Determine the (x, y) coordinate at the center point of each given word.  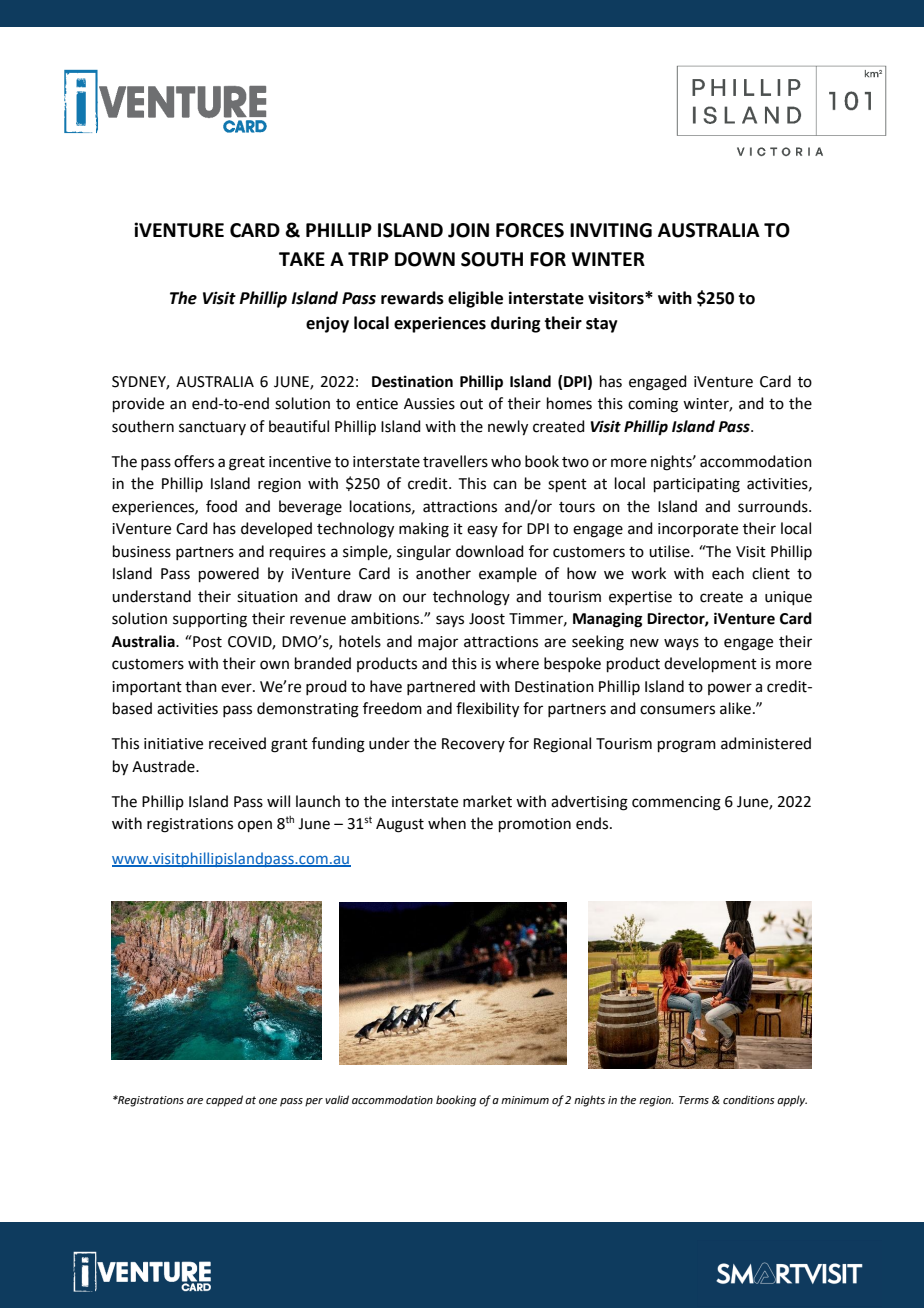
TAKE (302, 259)
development (710, 664)
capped (224, 1101)
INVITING (611, 230)
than (201, 686)
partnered (441, 687)
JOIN (468, 230)
